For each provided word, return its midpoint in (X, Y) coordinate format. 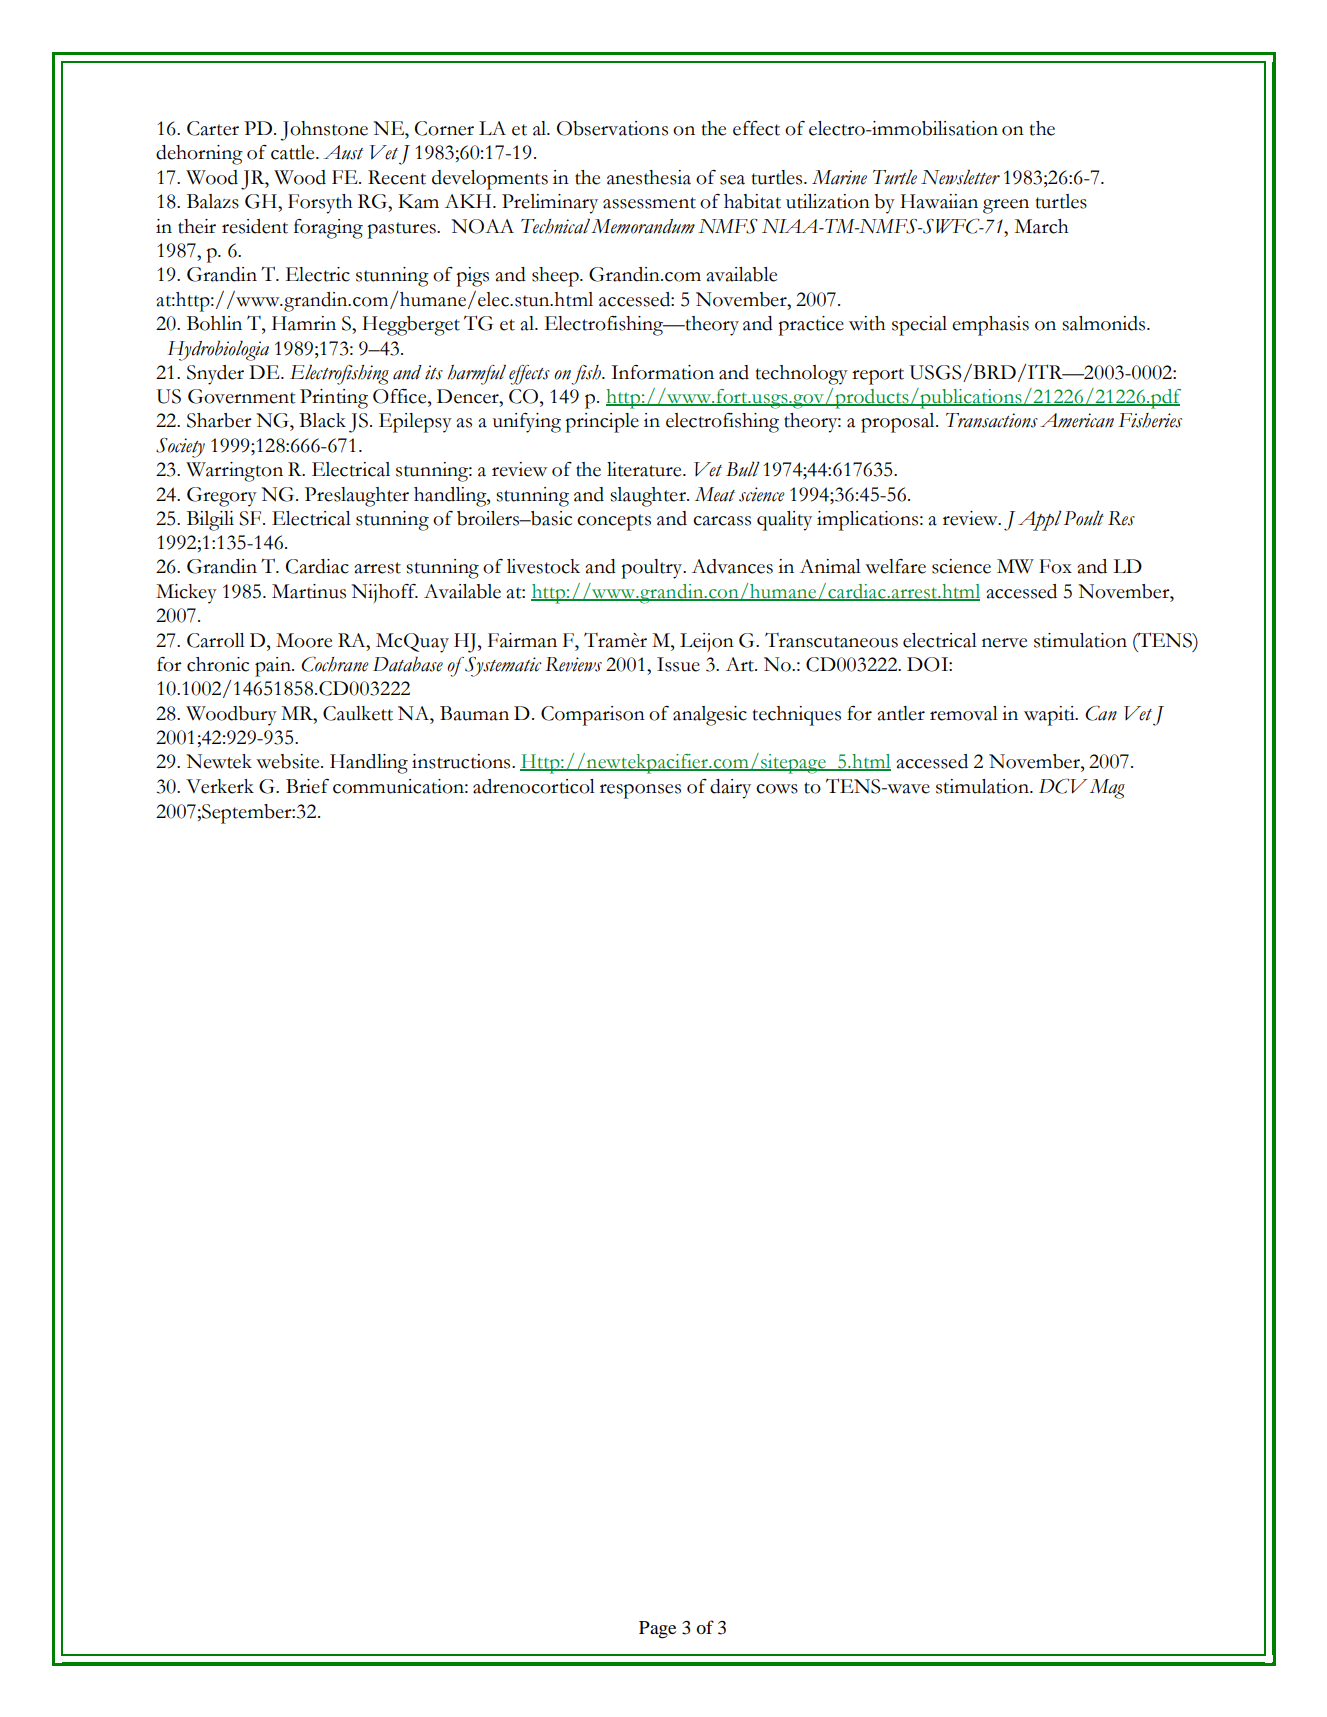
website (289, 761)
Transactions (992, 420)
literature (645, 469)
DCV (1063, 786)
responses (640, 791)
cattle (294, 152)
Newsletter (960, 177)
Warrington (234, 472)
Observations (612, 128)
